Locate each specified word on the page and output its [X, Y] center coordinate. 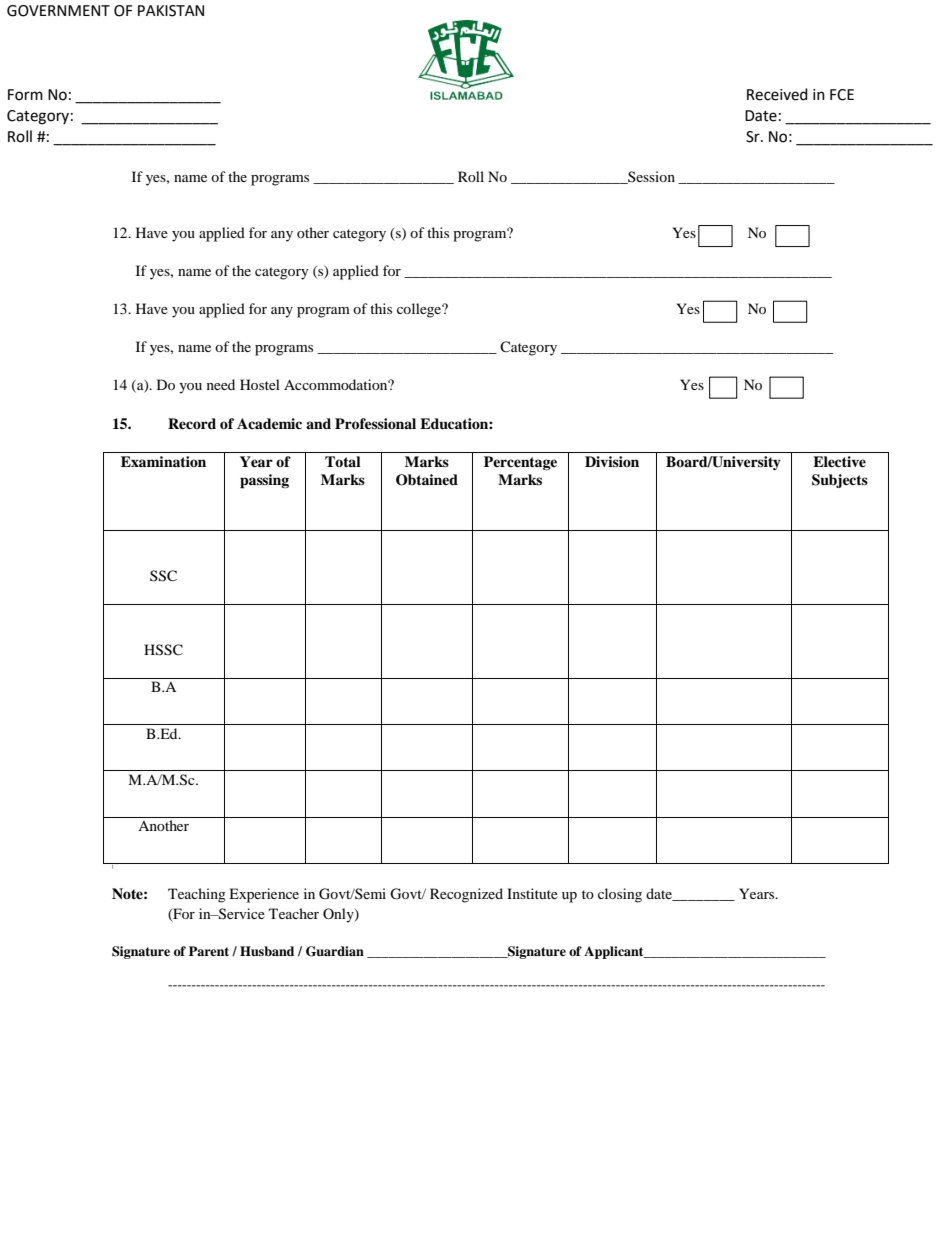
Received [777, 94]
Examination [163, 461]
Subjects [840, 481]
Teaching [197, 895]
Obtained [427, 480]
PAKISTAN [171, 11]
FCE [842, 95]
